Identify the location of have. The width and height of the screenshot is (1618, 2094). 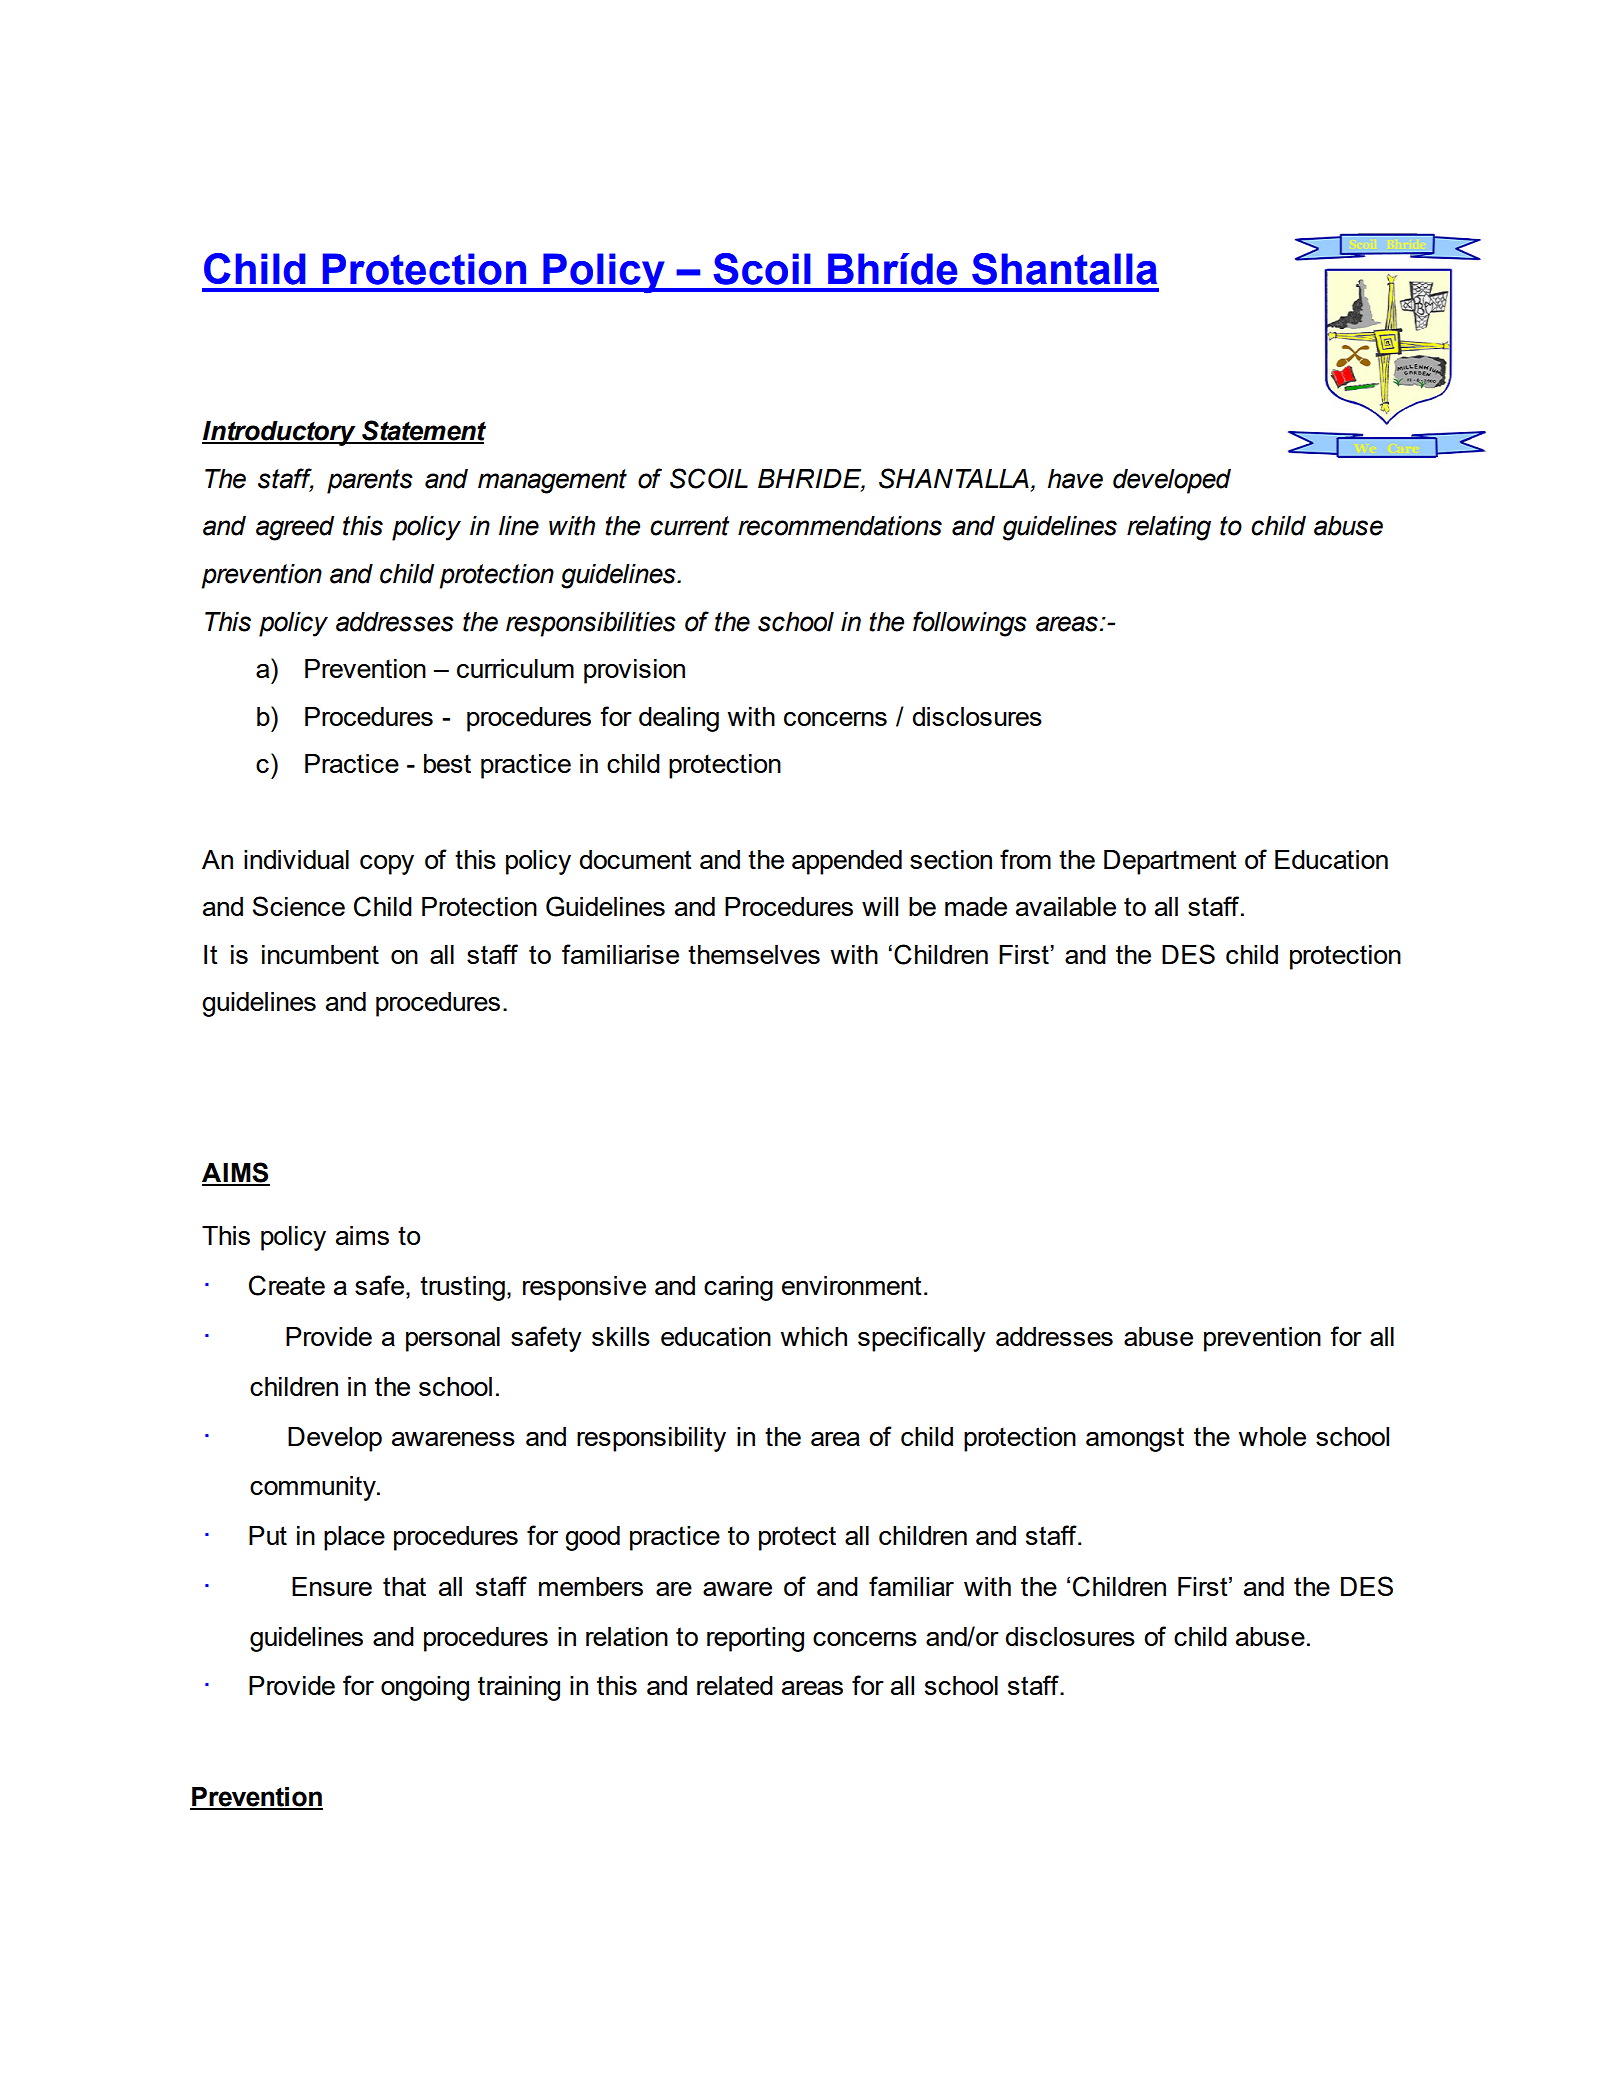
(1075, 479).
